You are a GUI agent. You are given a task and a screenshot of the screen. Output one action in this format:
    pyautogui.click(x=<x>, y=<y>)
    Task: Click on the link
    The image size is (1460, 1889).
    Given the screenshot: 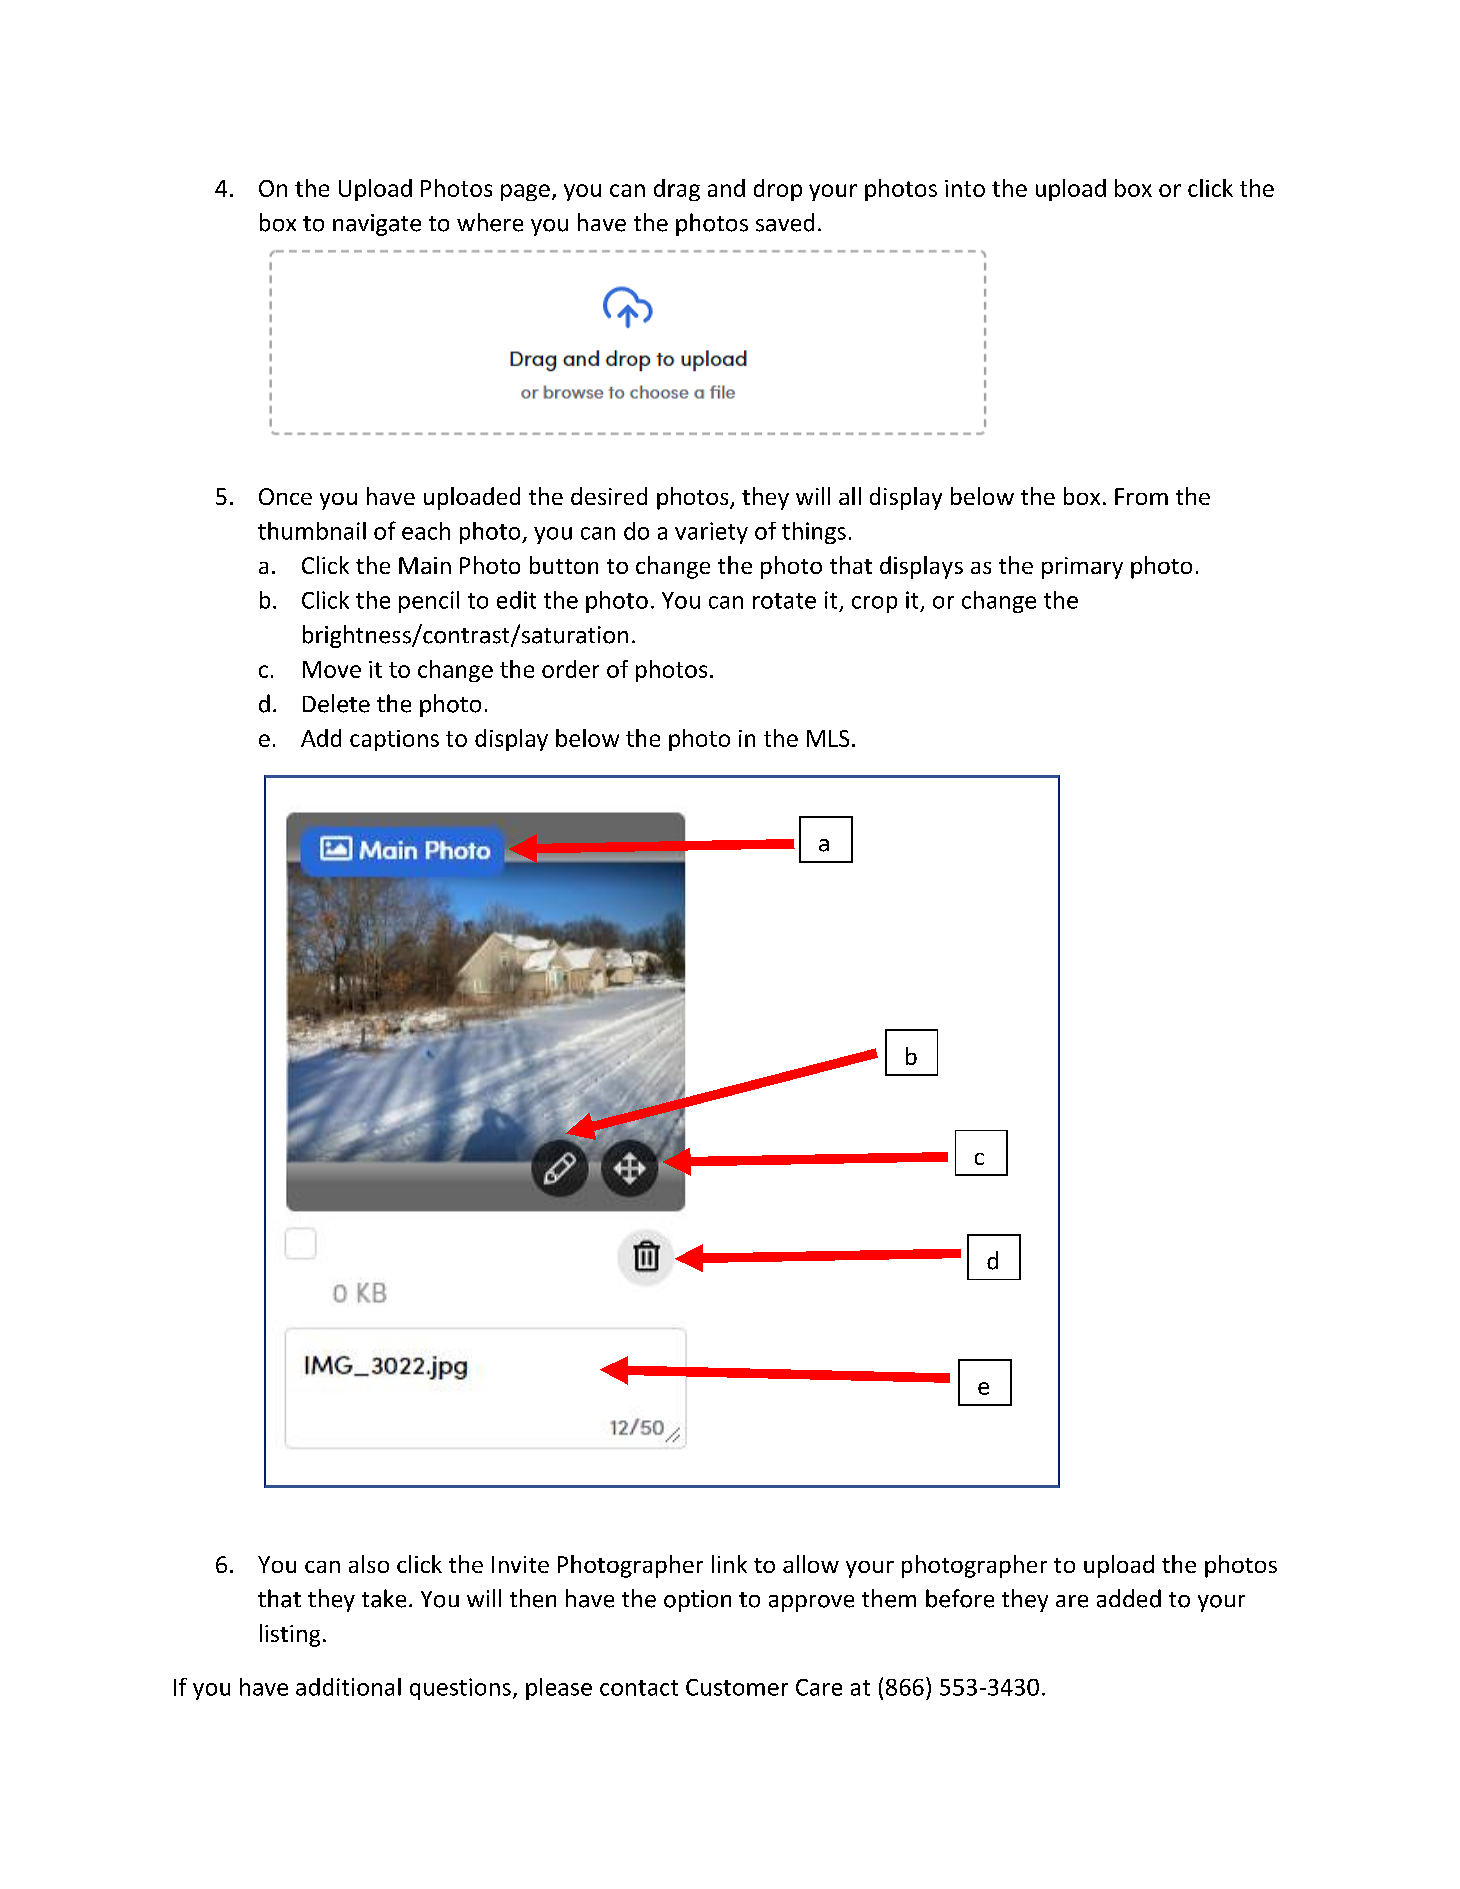 What is the action you would take?
    pyautogui.click(x=729, y=1564)
